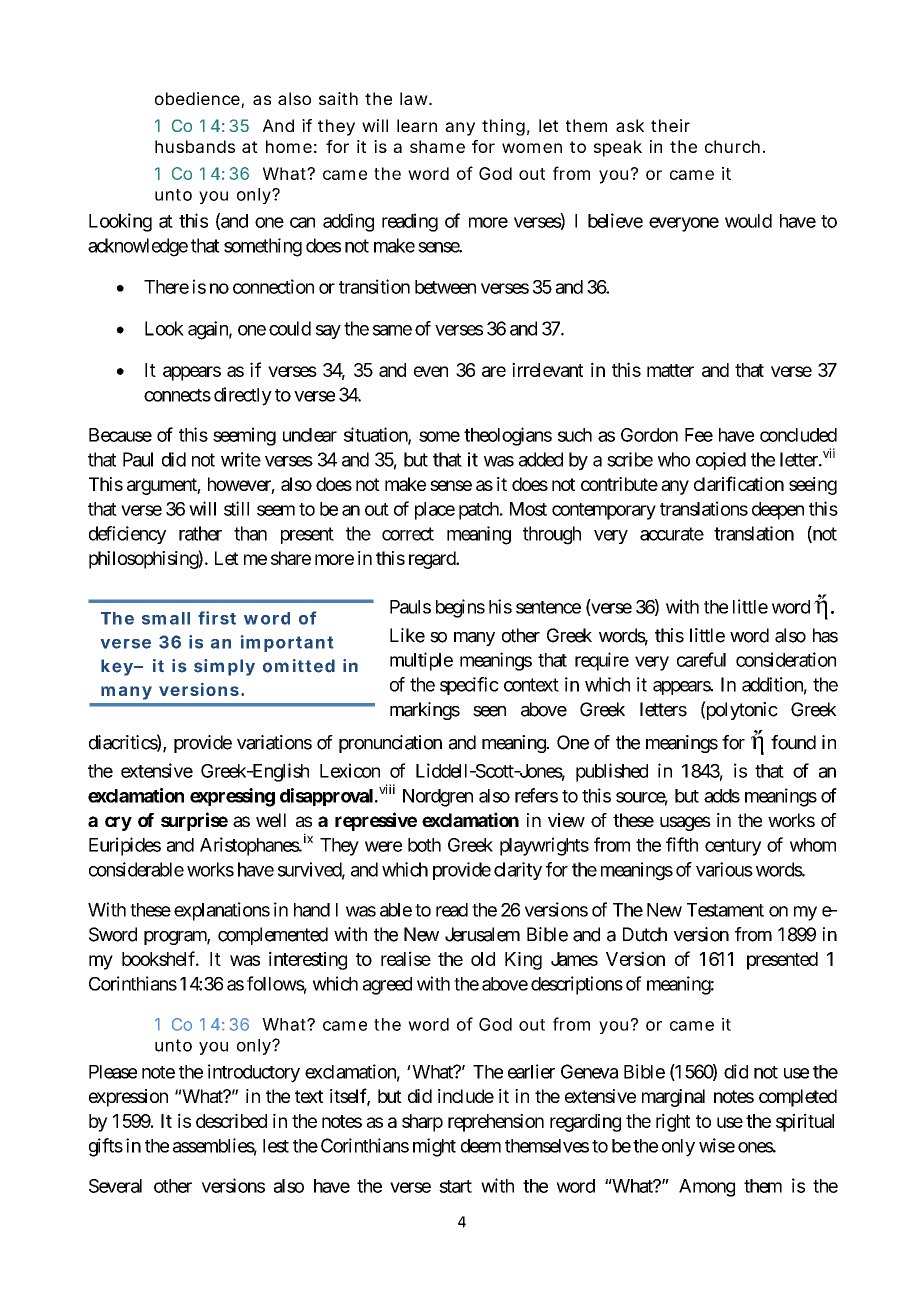  I want to click on careful, so click(701, 659).
